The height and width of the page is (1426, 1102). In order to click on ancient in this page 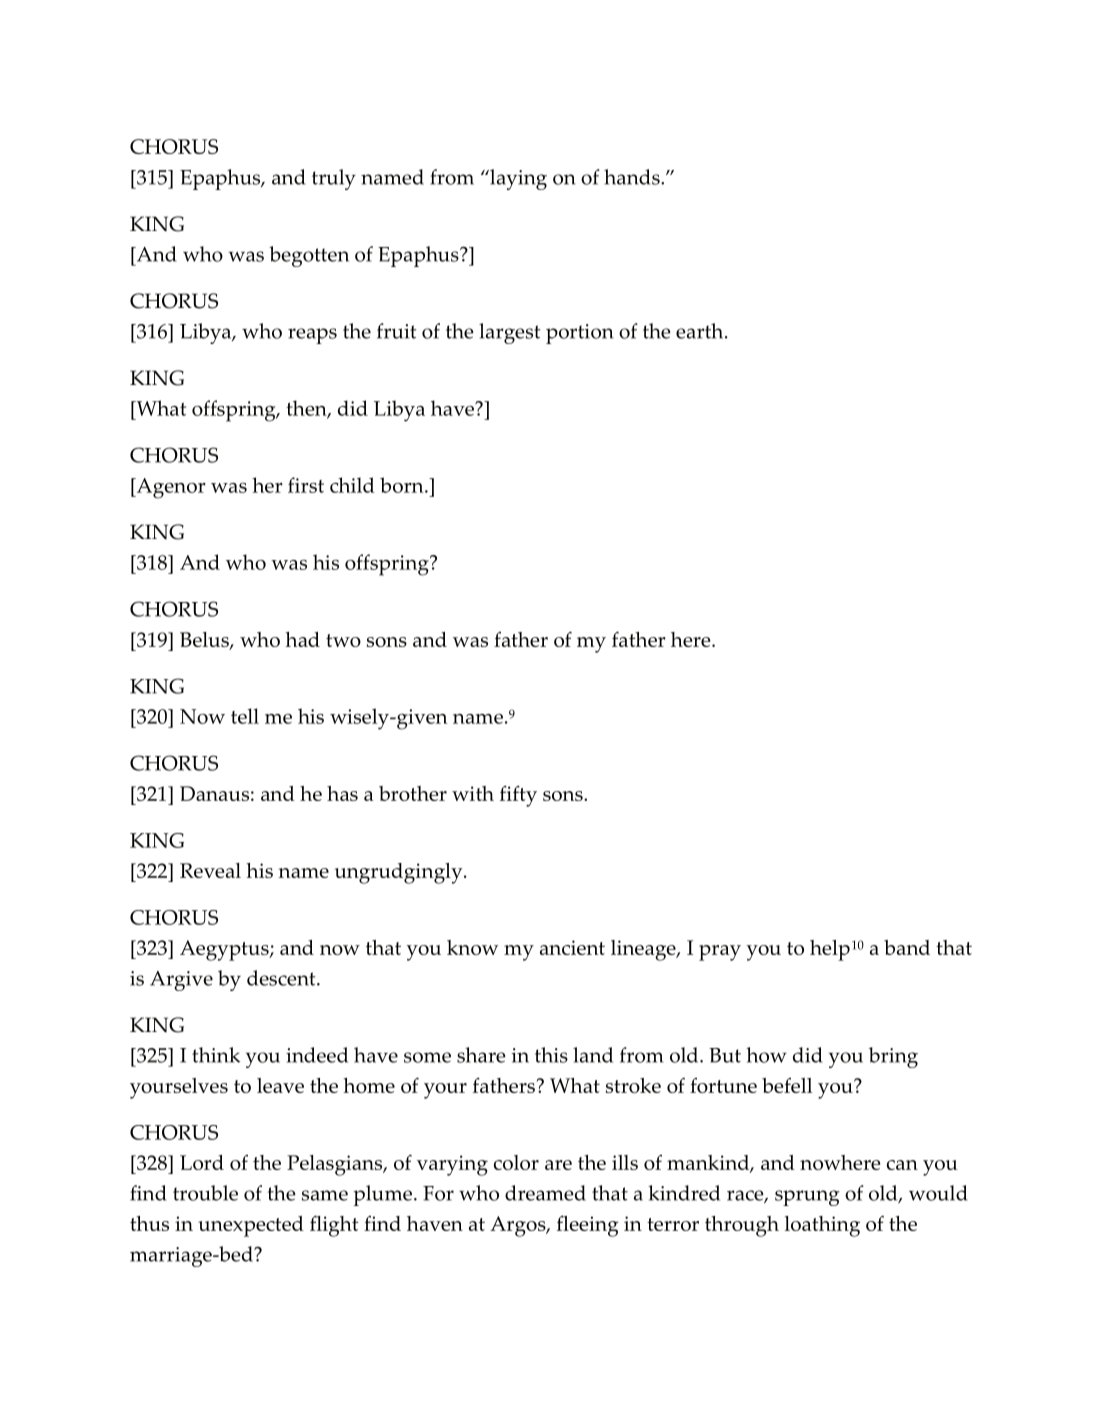, I will do `click(572, 947)`.
